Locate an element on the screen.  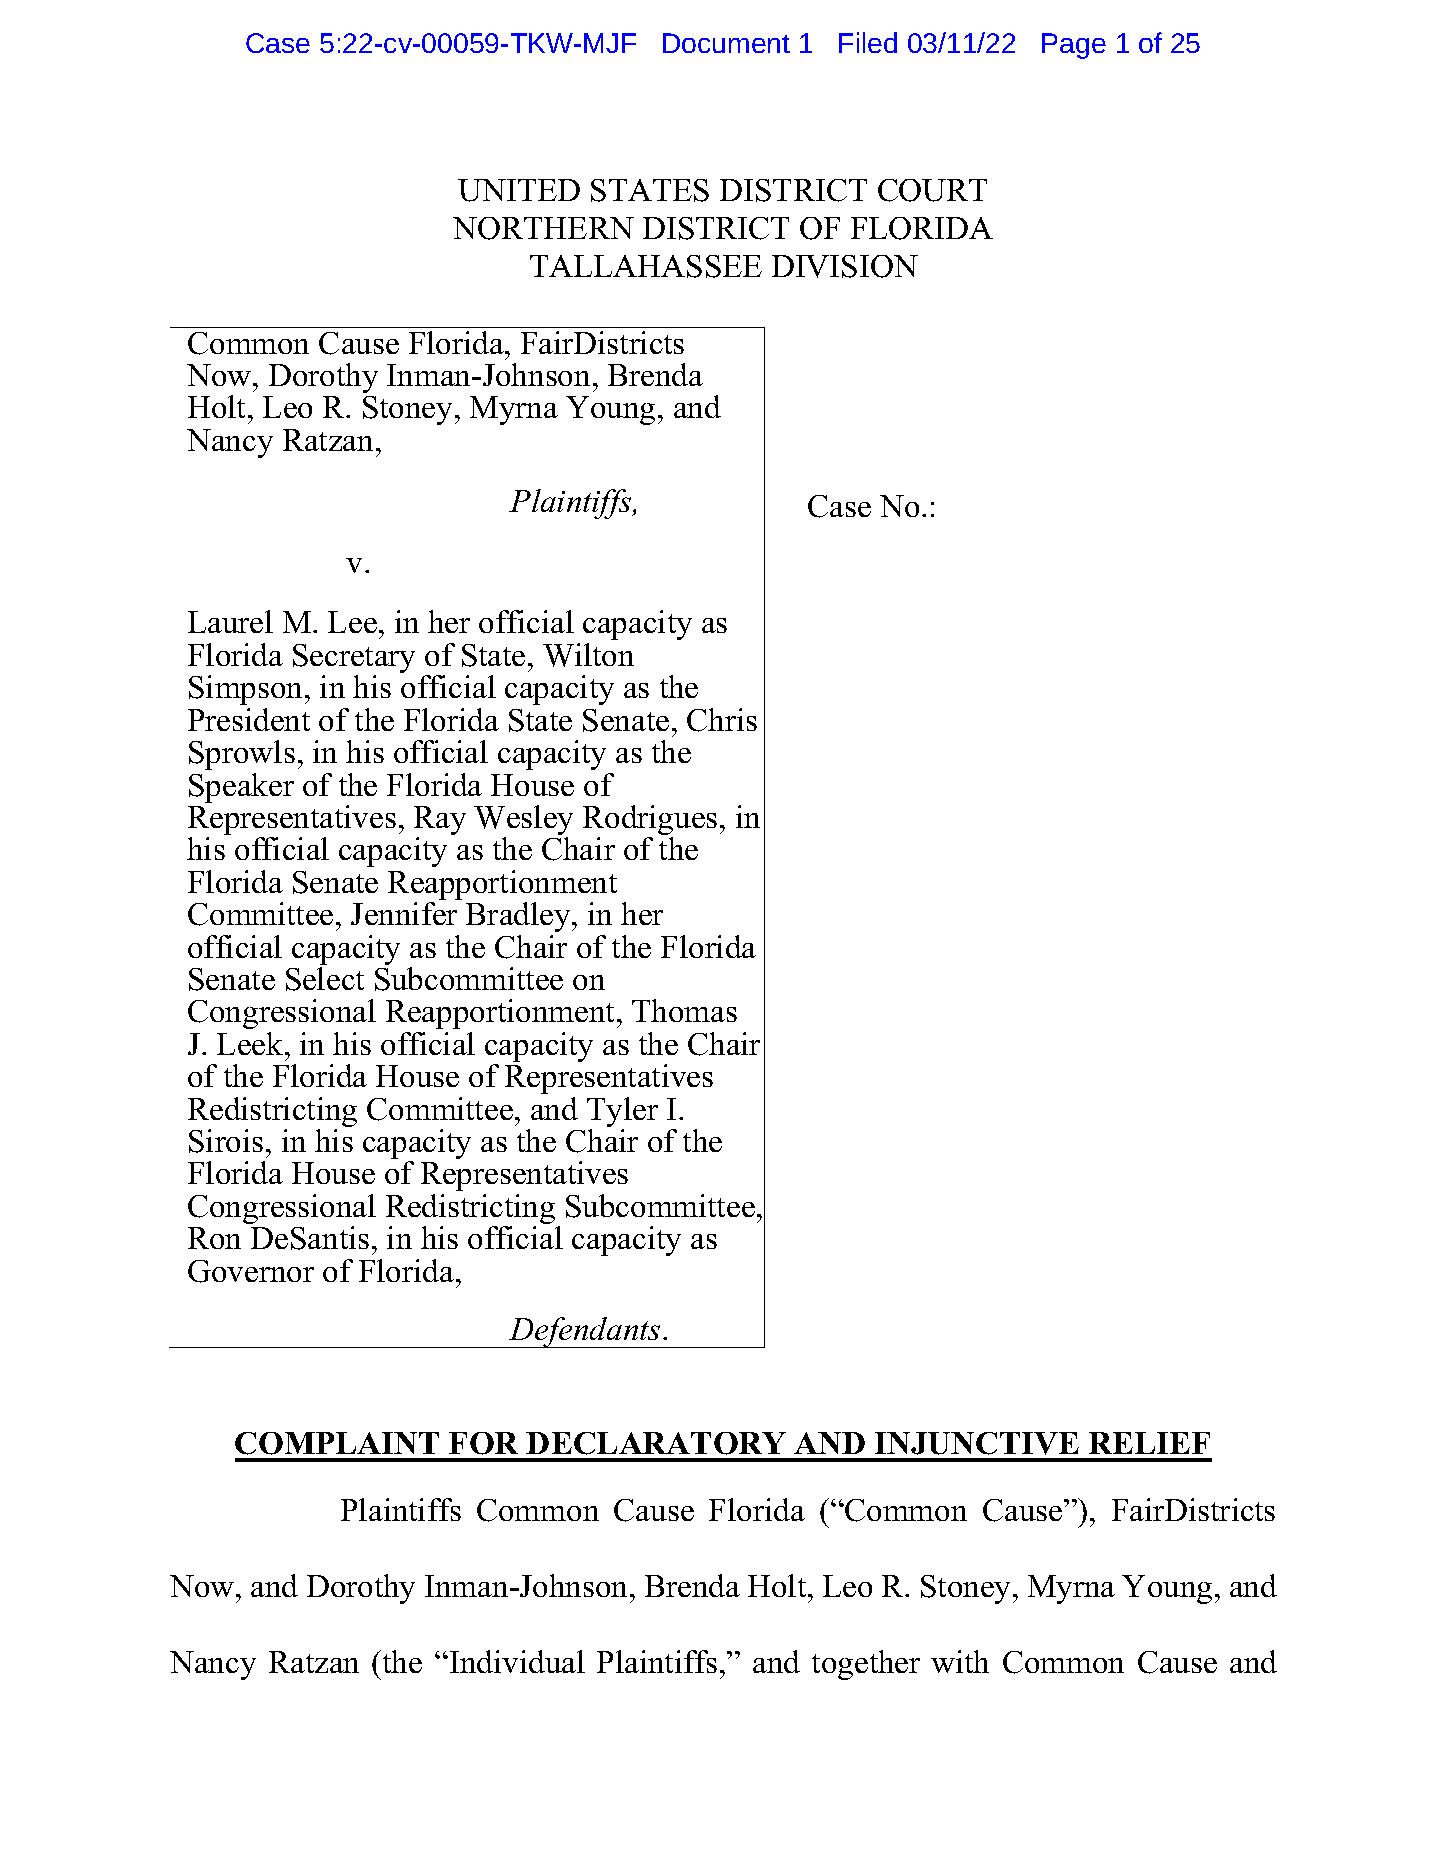
Page is located at coordinates (1074, 46).
